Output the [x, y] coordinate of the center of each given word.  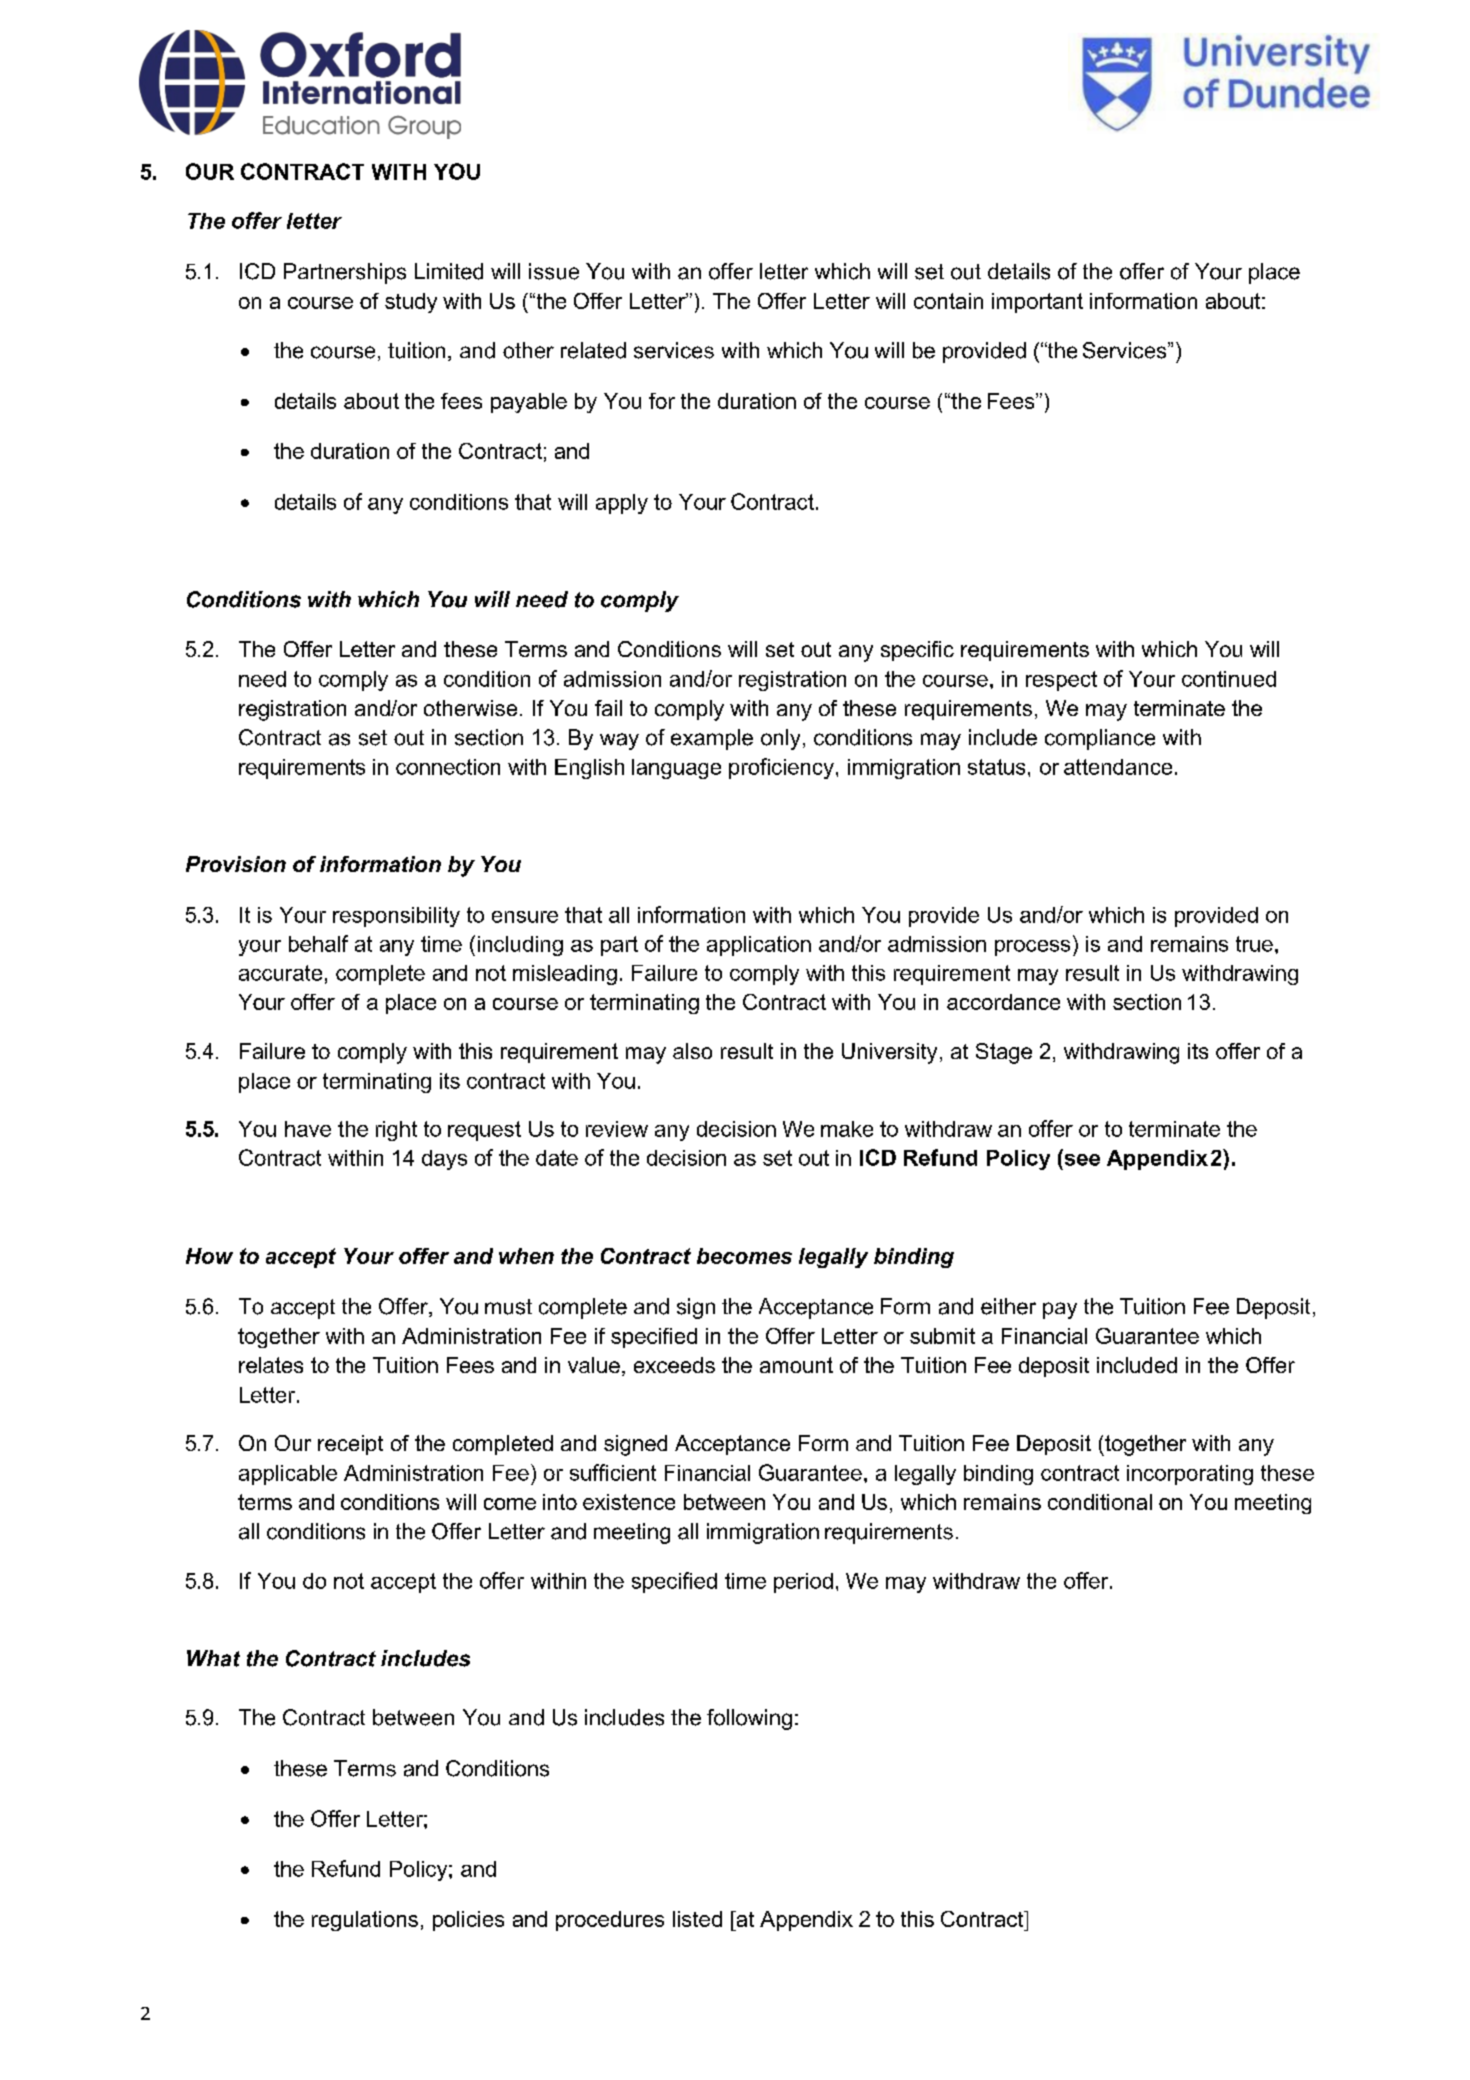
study [411, 303]
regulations [365, 1921]
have [308, 1129]
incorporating [1190, 1475]
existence [629, 1502]
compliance [1100, 739]
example [712, 739]
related [593, 350]
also [692, 1051]
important [1037, 303]
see [1082, 1160]
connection [448, 767]
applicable [288, 1475]
